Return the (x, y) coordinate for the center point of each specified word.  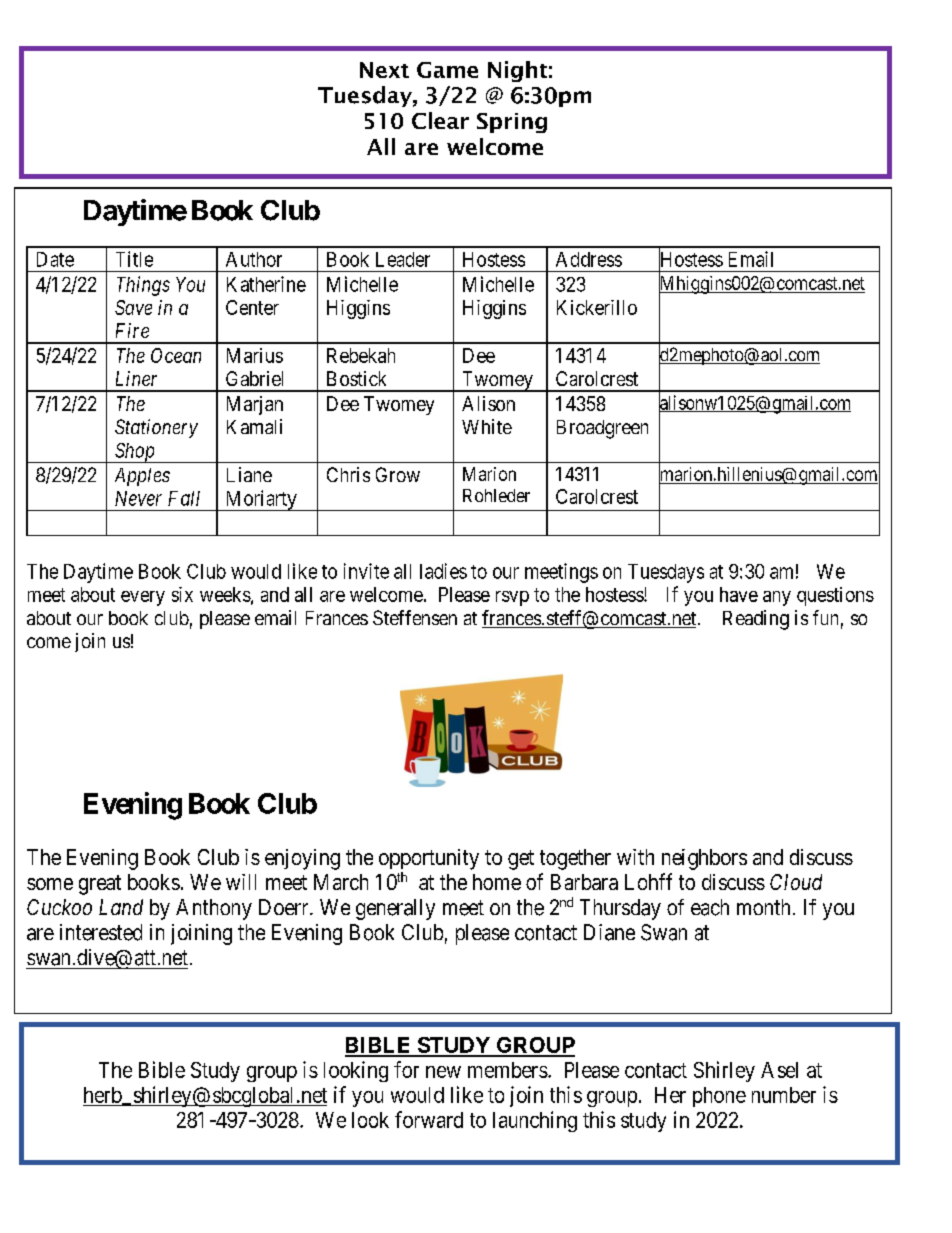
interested (101, 932)
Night (517, 71)
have (739, 594)
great (100, 885)
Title (134, 259)
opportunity (429, 859)
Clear (440, 120)
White (487, 426)
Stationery (156, 428)
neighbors (704, 859)
